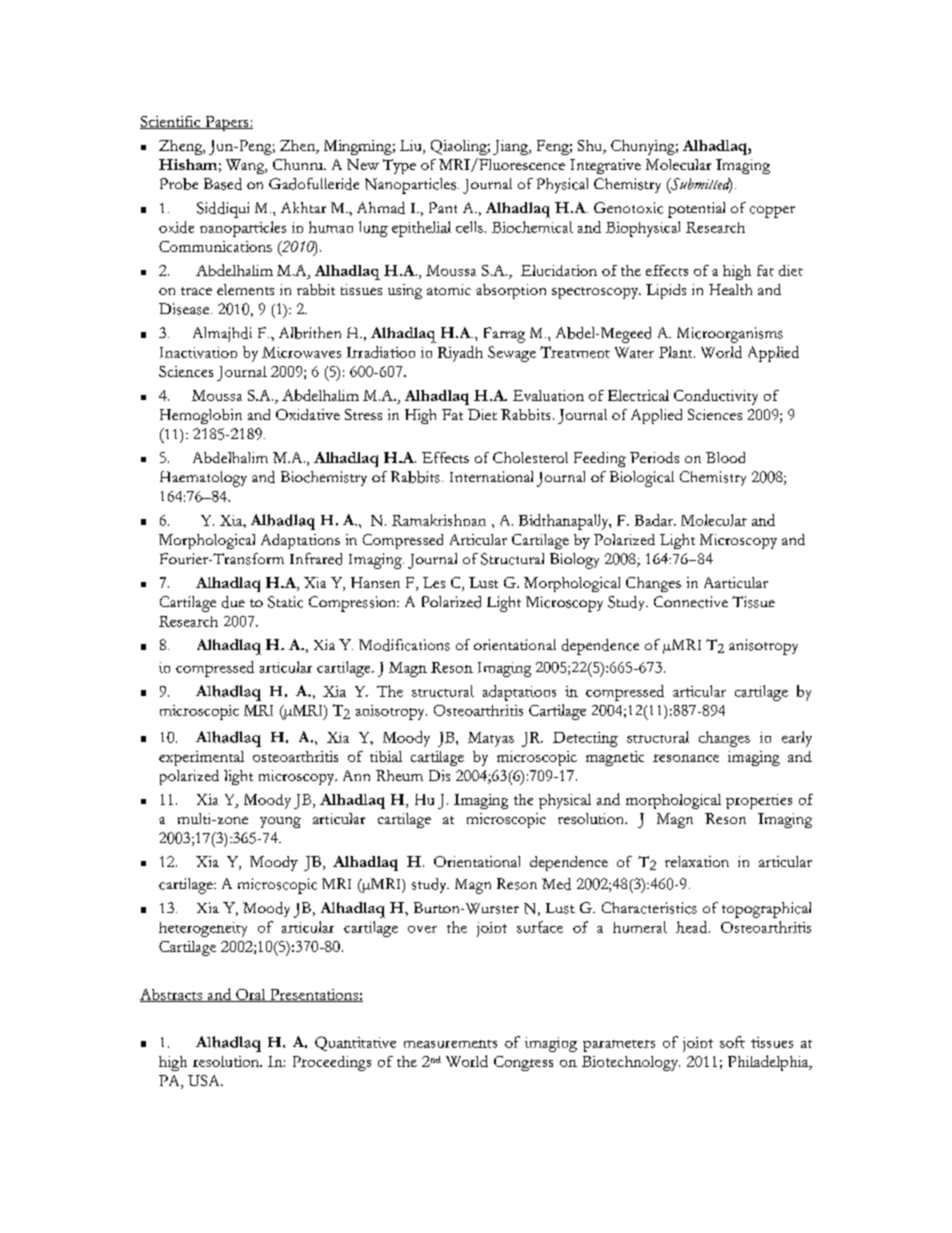 Image resolution: width=952 pixels, height=1233 pixels. I want to click on USA, so click(205, 1080).
